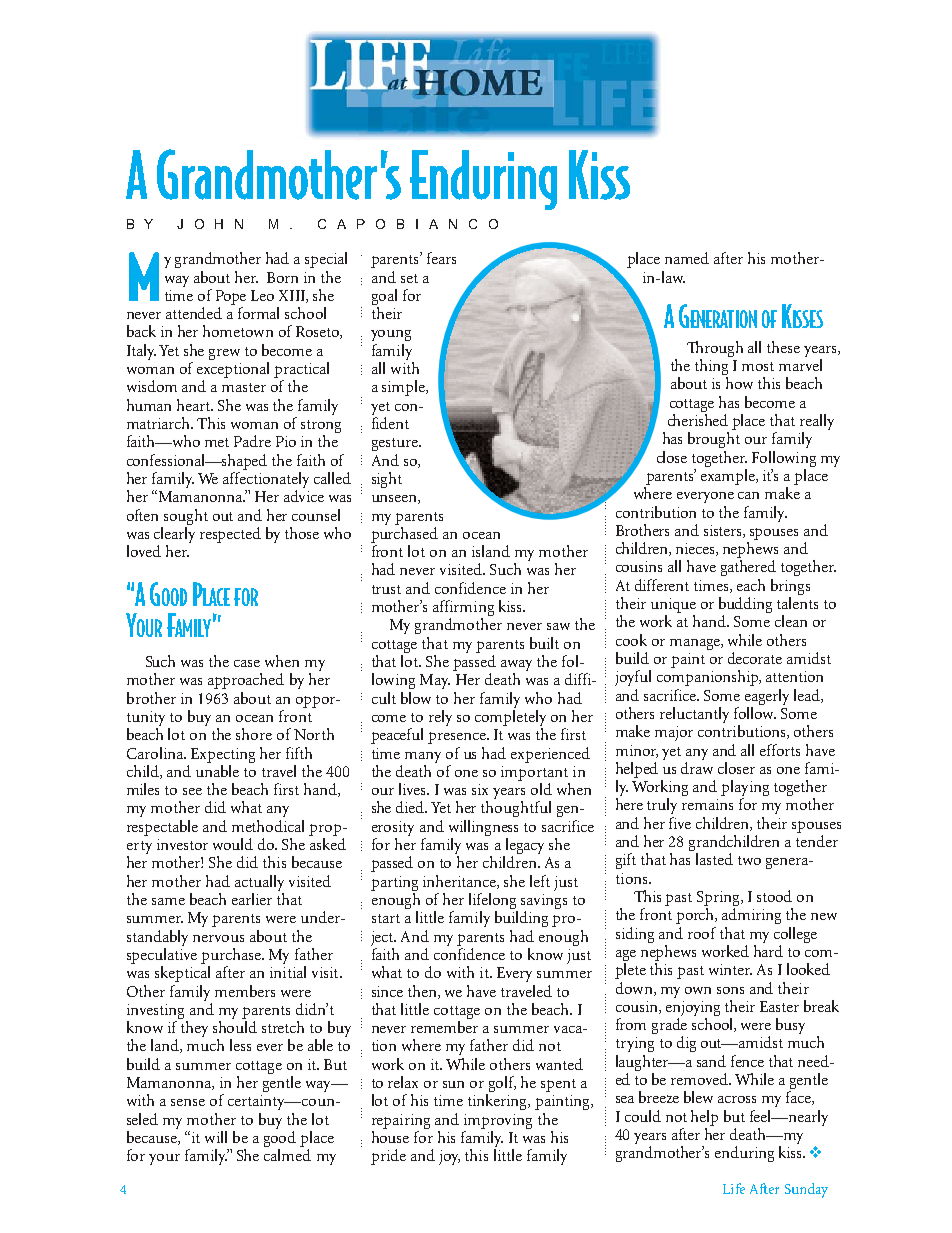  What do you see at coordinates (767, 697) in the screenshot?
I see `eagerly` at bounding box center [767, 697].
